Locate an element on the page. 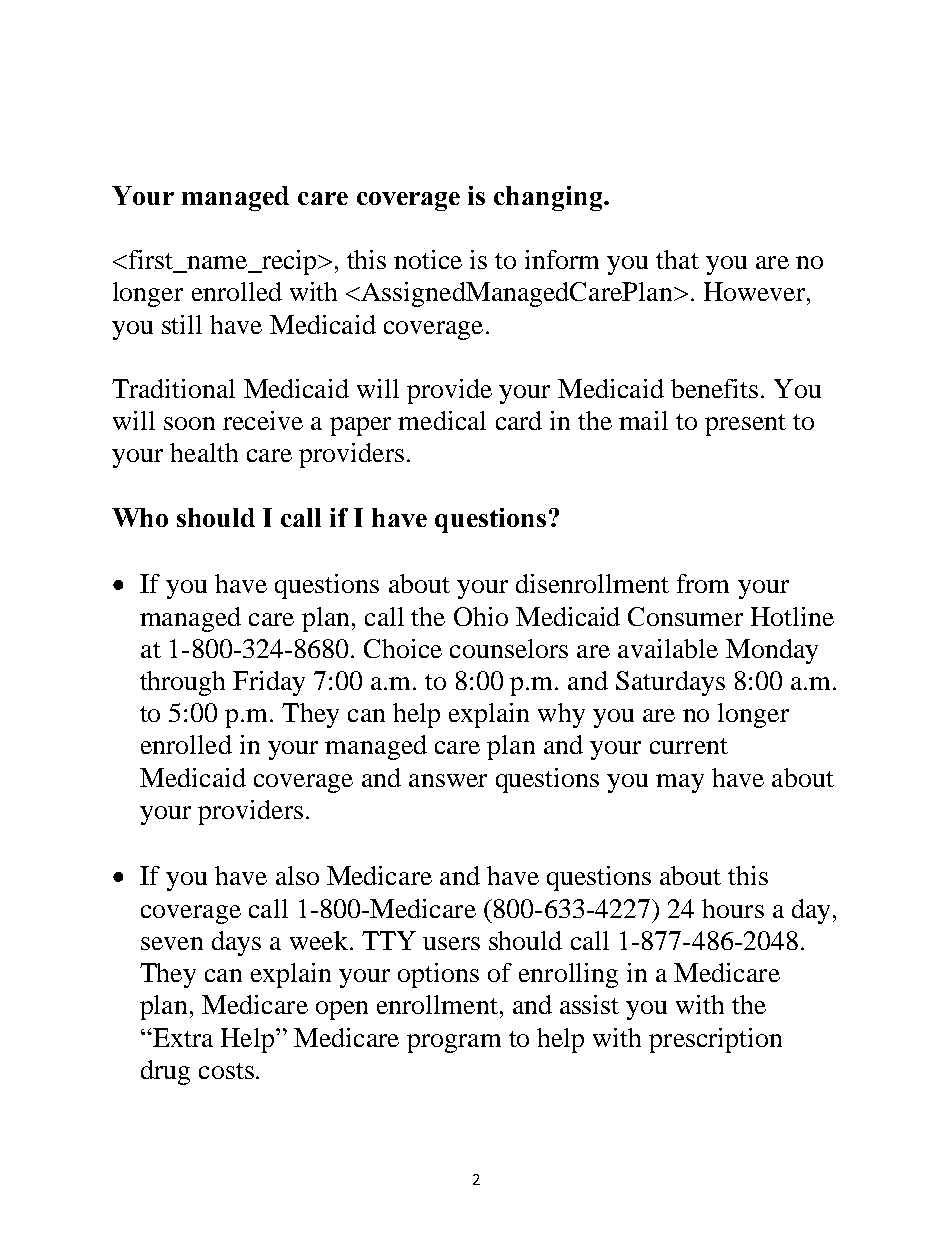 Image resolution: width=952 pixels, height=1233 pixels. also is located at coordinates (297, 875).
